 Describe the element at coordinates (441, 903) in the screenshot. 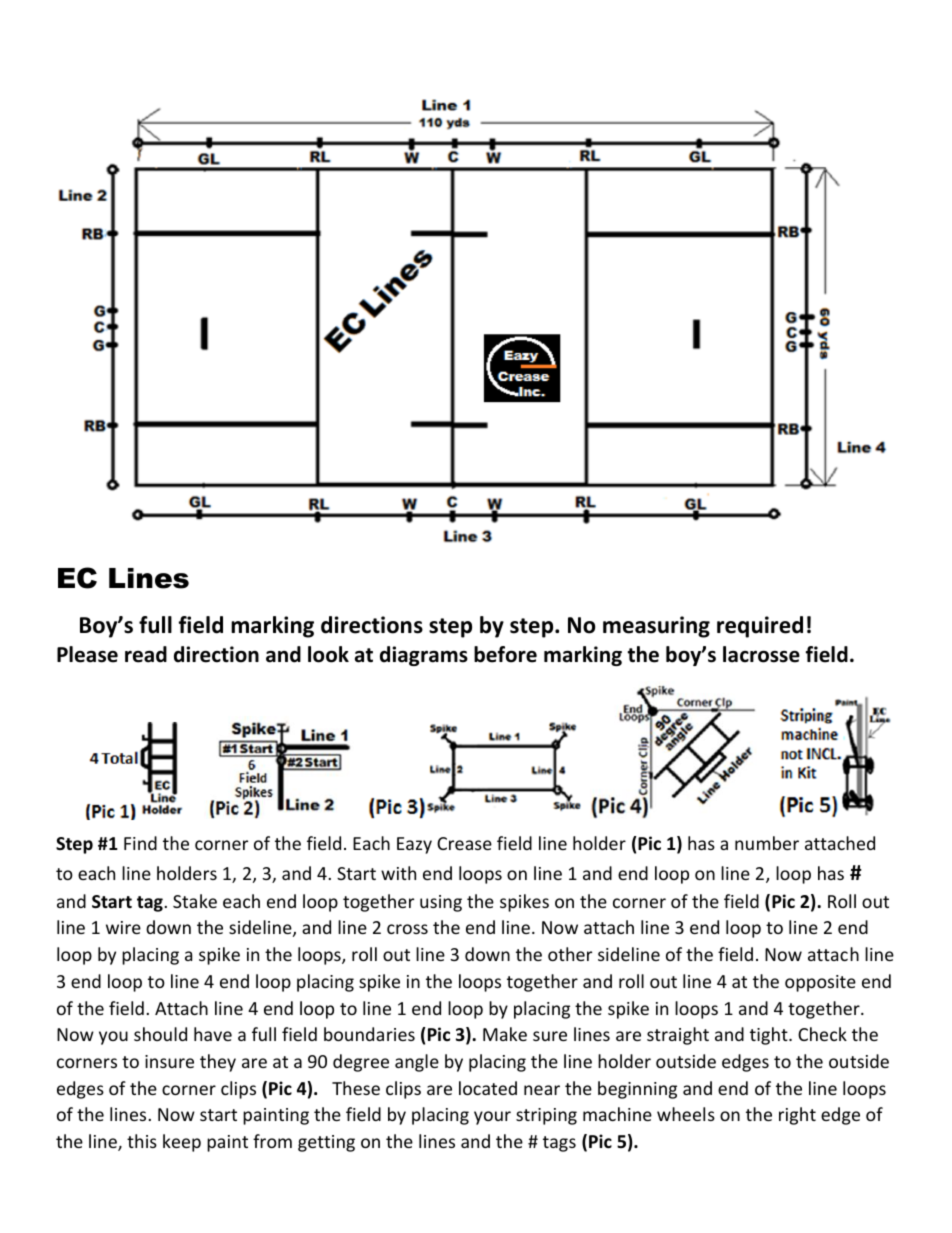

I see `using` at that location.
